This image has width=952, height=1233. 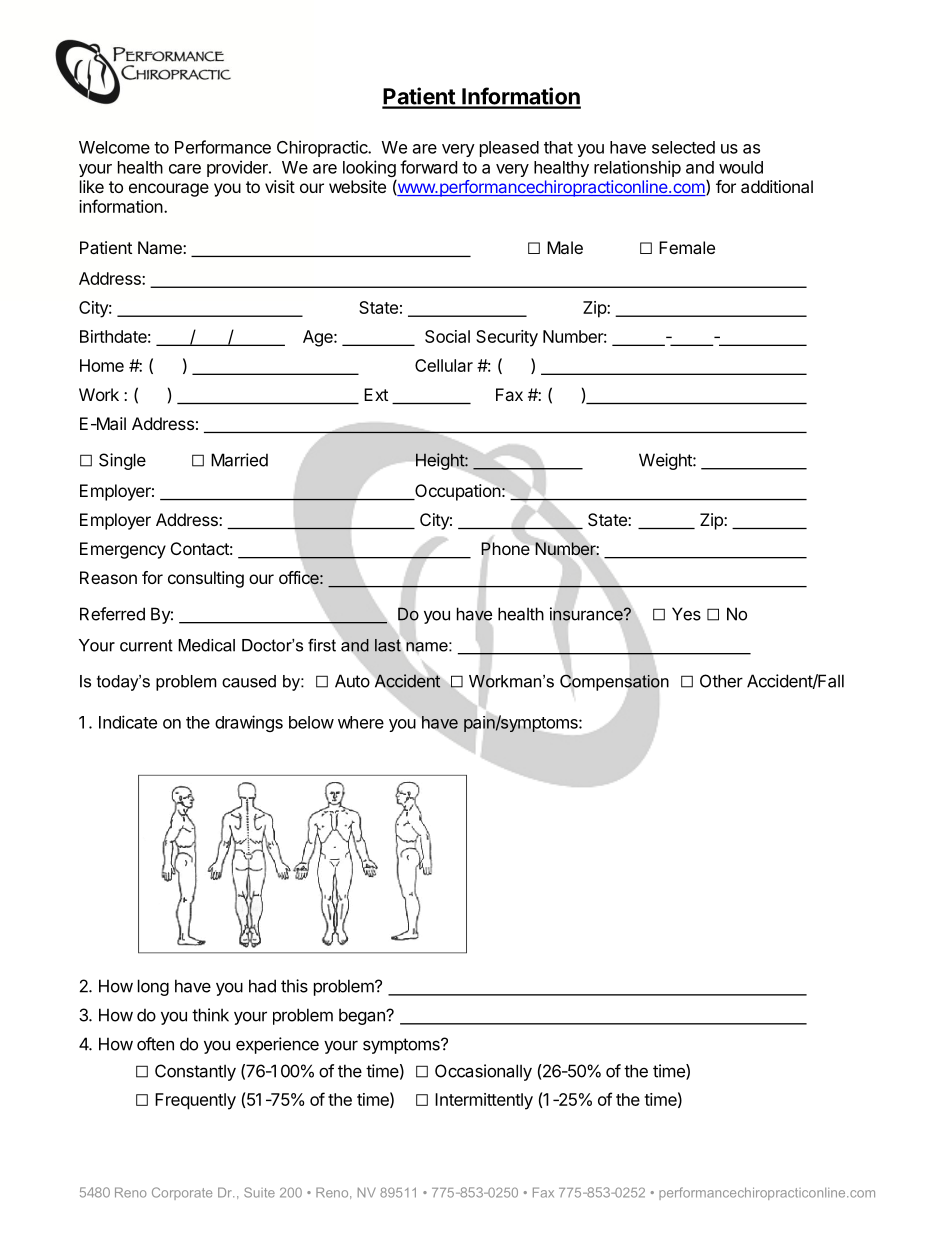 I want to click on Other, so click(x=721, y=681).
